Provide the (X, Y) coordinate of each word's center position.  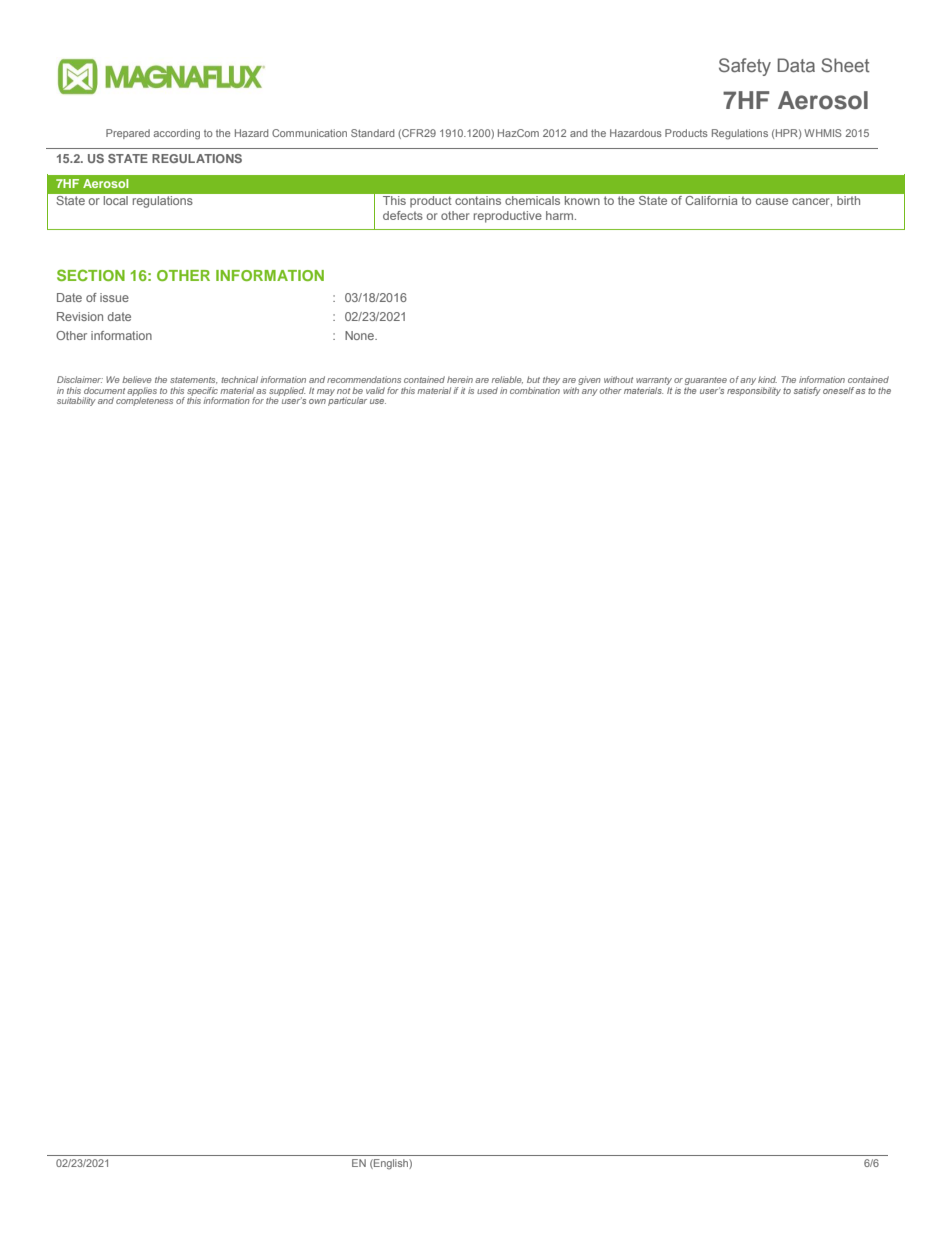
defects (403, 215)
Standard (372, 133)
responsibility (754, 390)
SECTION (91, 275)
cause (772, 201)
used (487, 390)
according (176, 134)
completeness (144, 400)
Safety (745, 67)
